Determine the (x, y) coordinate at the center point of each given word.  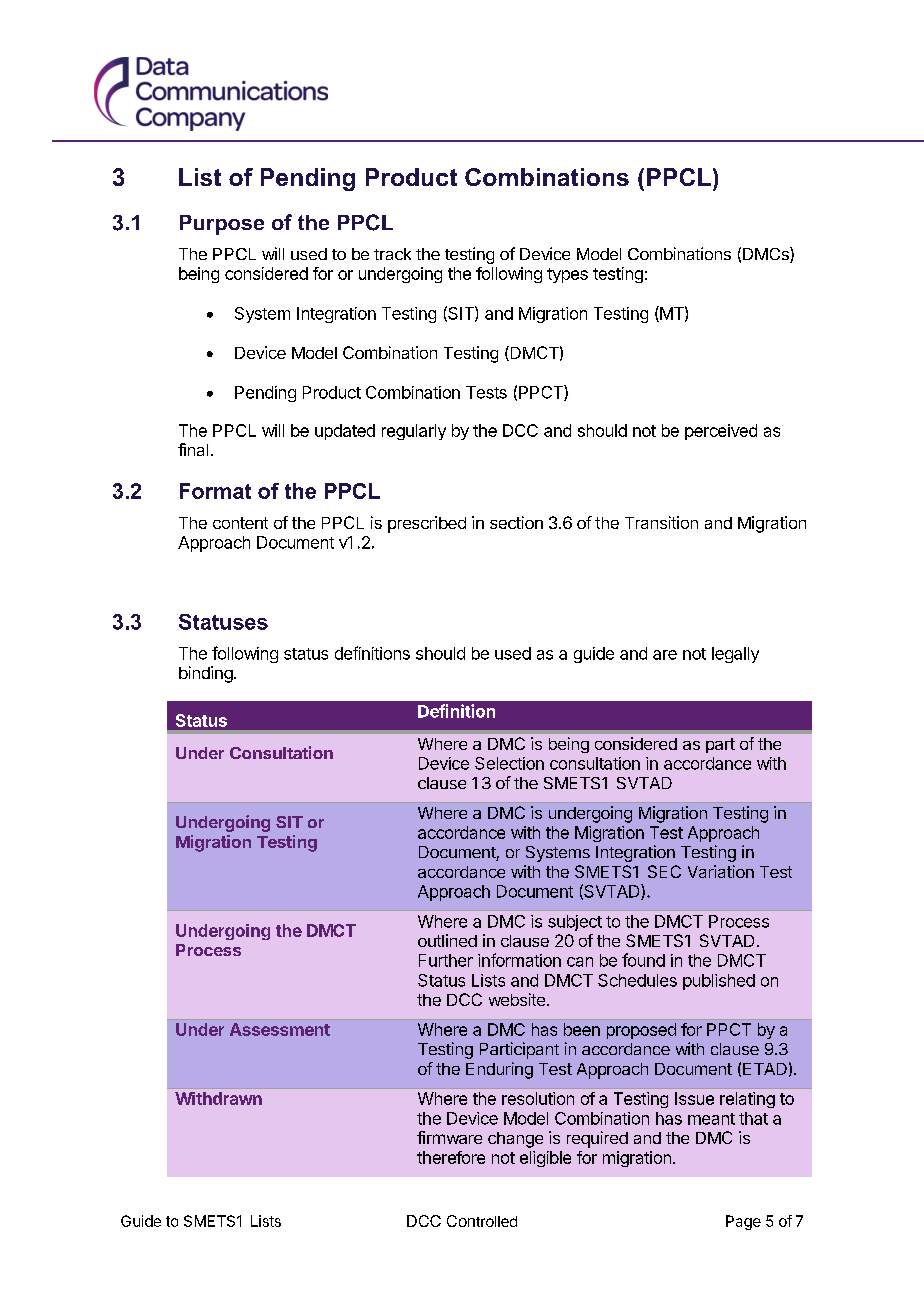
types (567, 275)
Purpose (222, 225)
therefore (451, 1157)
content (240, 523)
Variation (721, 871)
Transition (661, 522)
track (392, 254)
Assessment (280, 1029)
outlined (447, 940)
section (516, 522)
